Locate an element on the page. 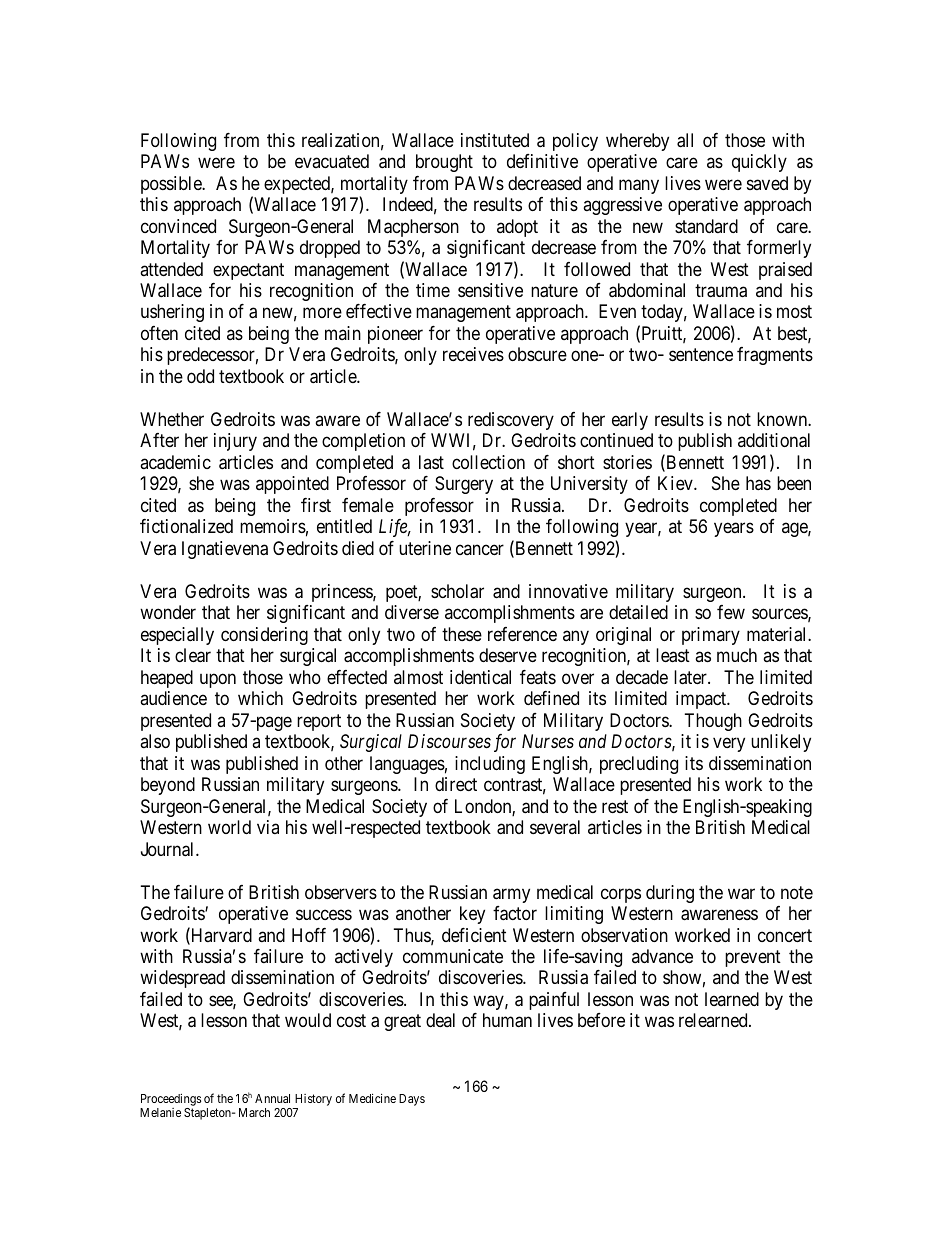 Image resolution: width=952 pixels, height=1233 pixels. Annual is located at coordinates (272, 1098).
